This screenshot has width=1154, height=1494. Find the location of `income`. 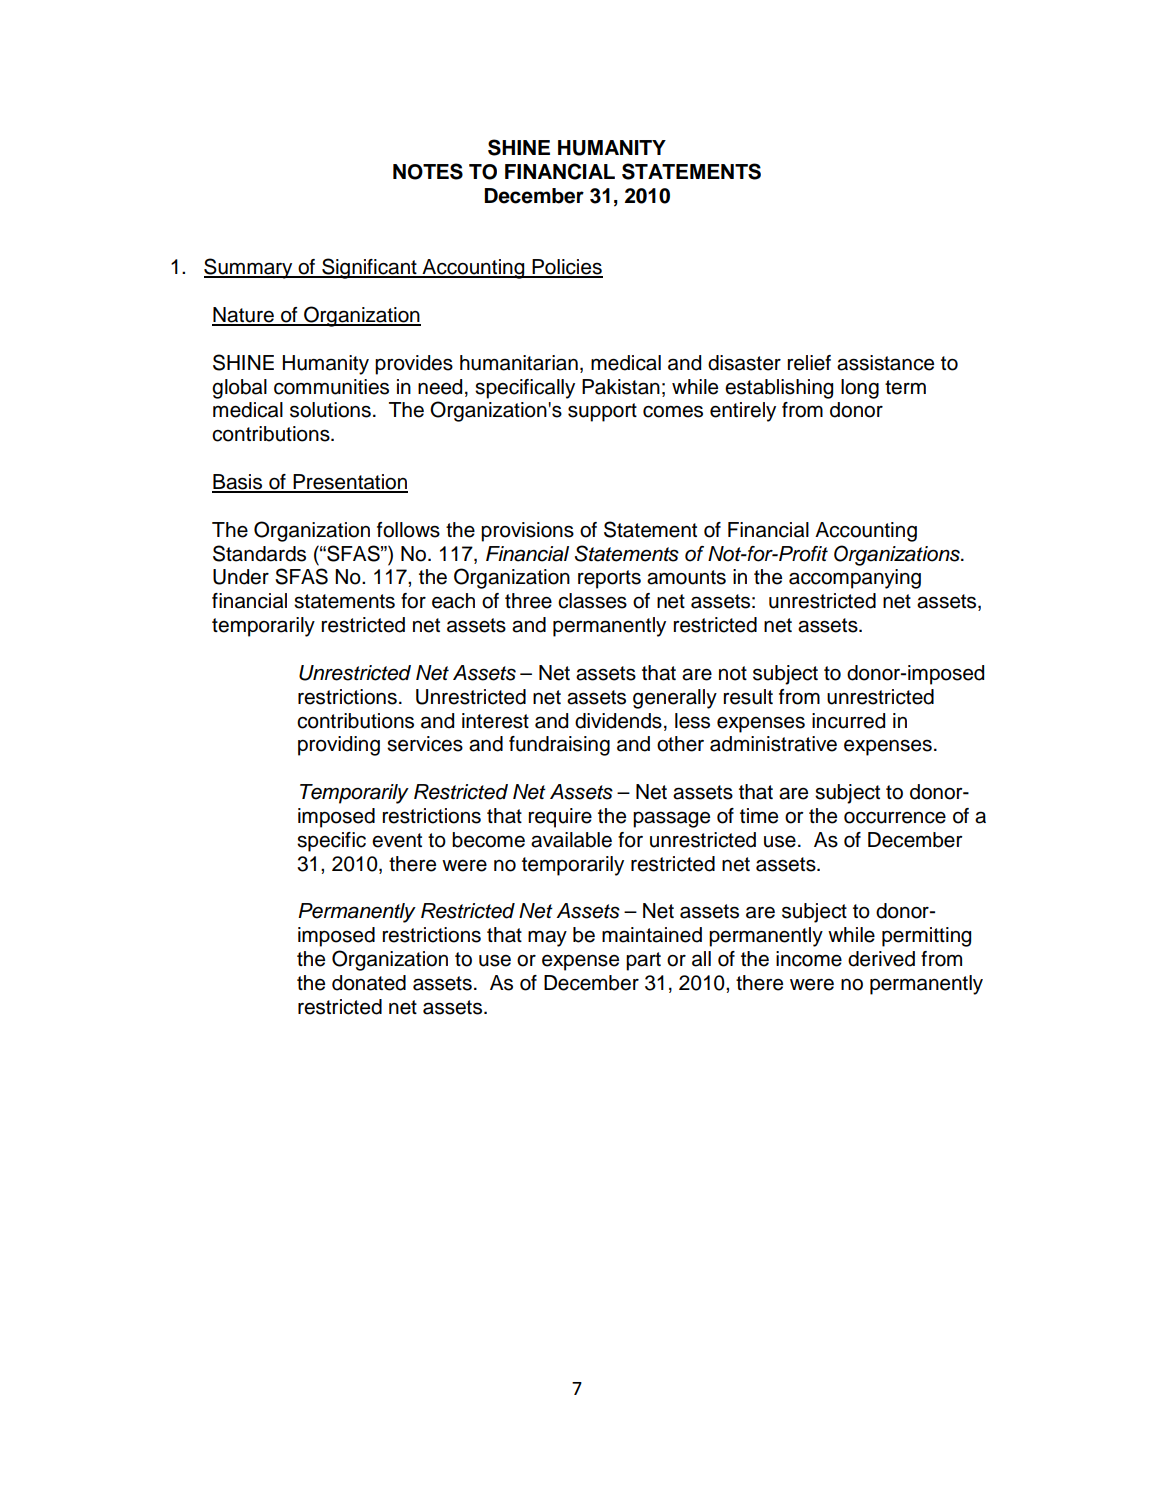

income is located at coordinates (809, 959).
